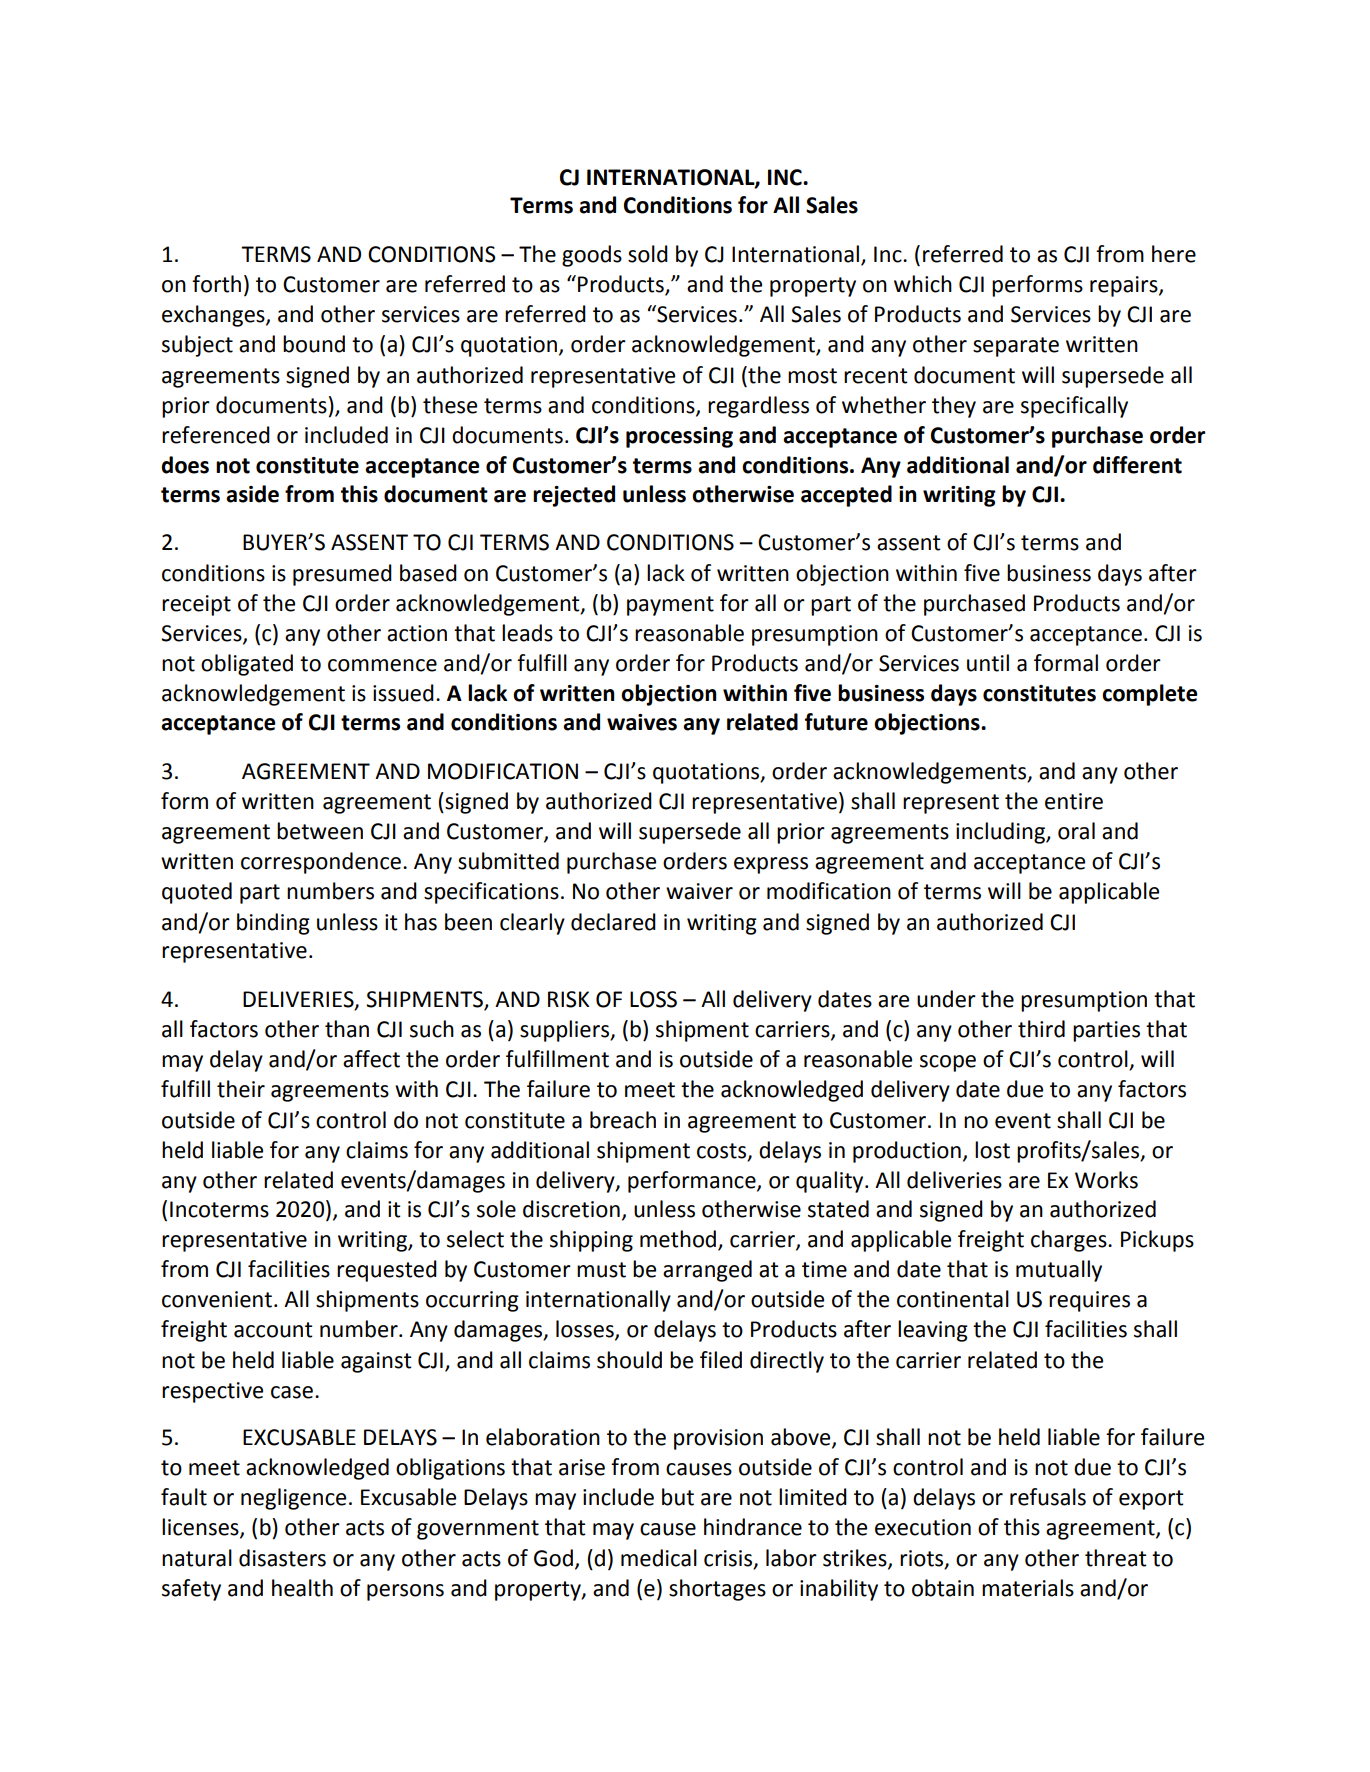  Describe the element at coordinates (659, 1558) in the screenshot. I see `medical` at that location.
